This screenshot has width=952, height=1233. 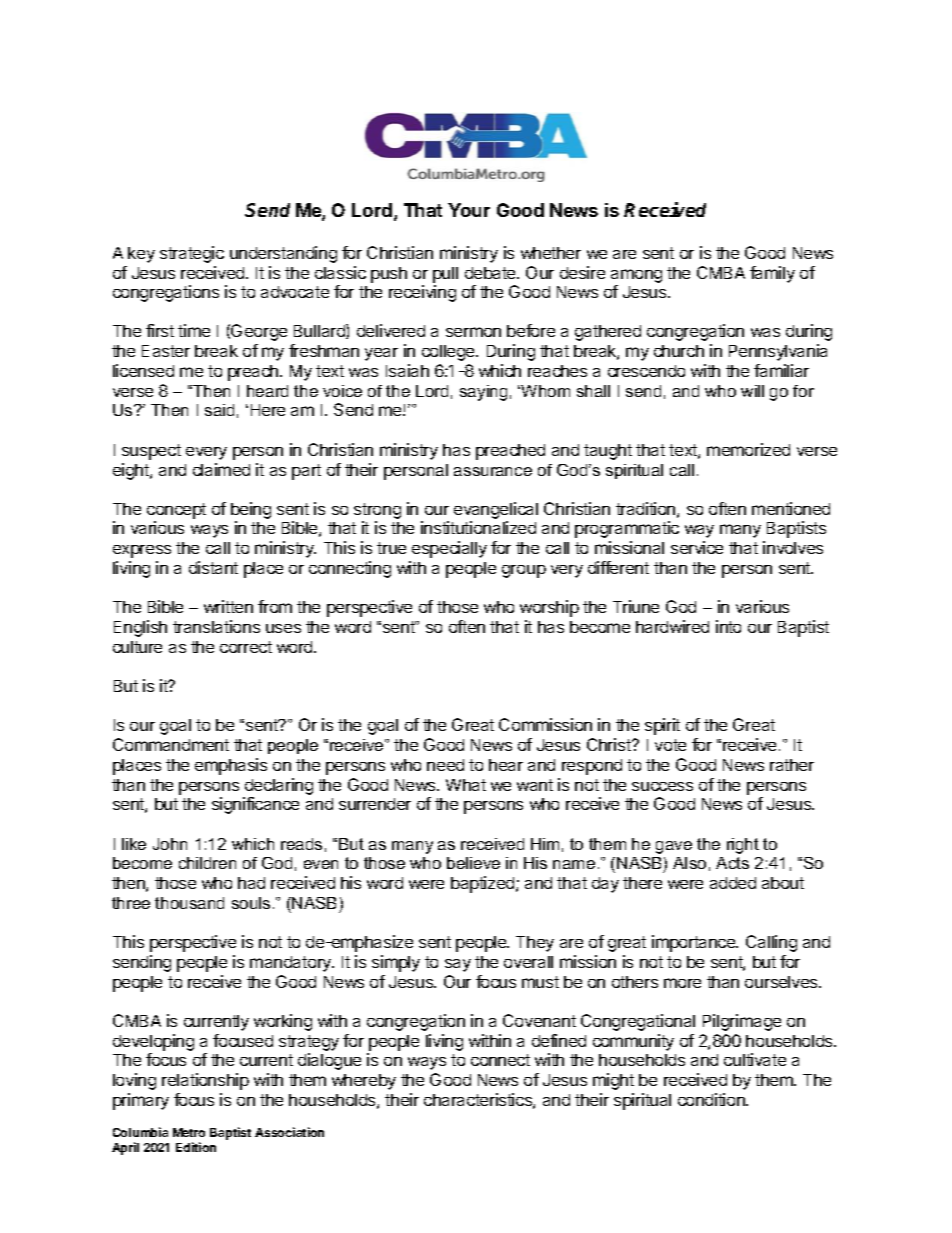 What do you see at coordinates (469, 210) in the screenshot?
I see `Your` at bounding box center [469, 210].
